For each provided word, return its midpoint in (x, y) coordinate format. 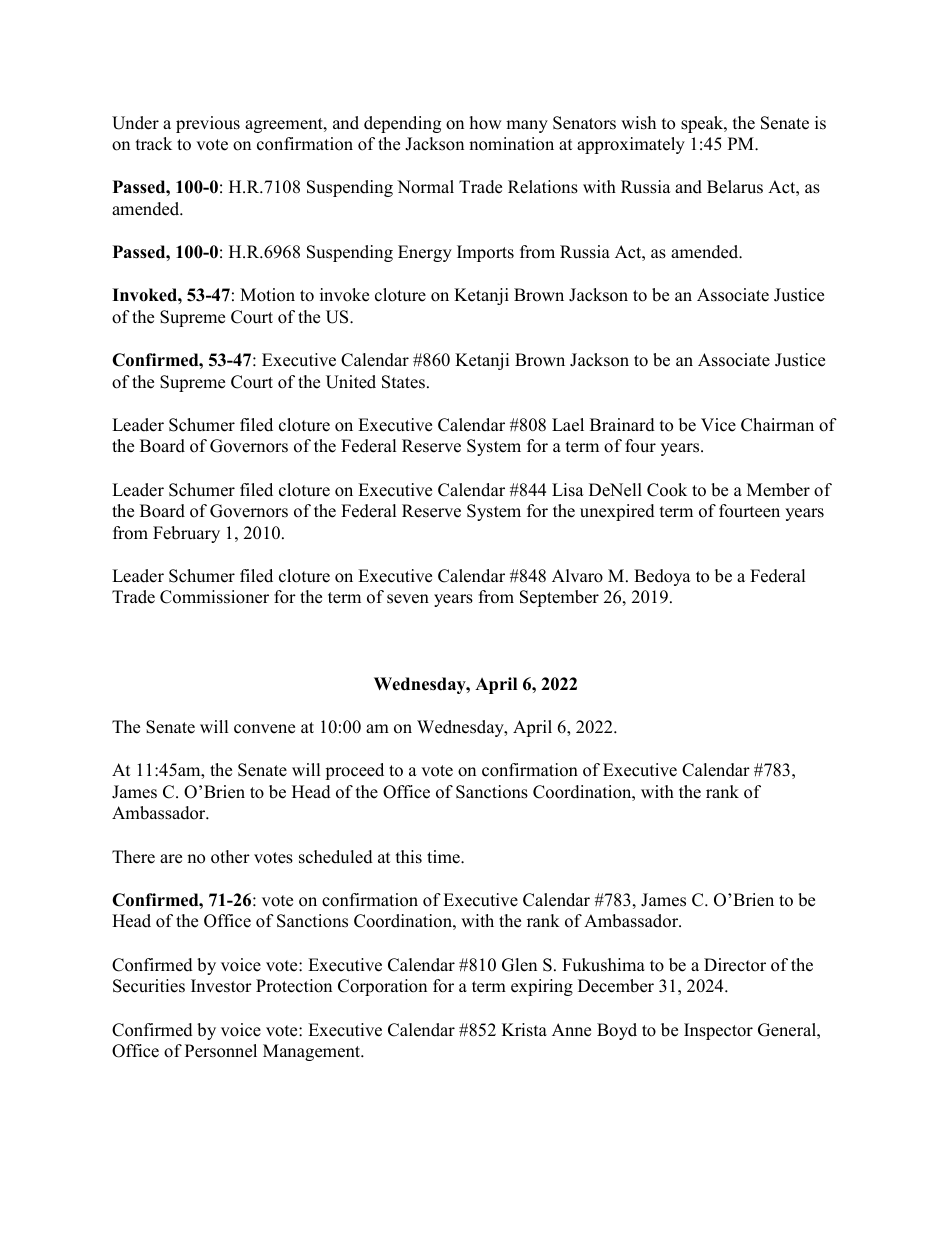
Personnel (221, 1051)
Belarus (735, 187)
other (230, 857)
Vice (718, 425)
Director (735, 965)
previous (208, 124)
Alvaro (577, 576)
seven (408, 599)
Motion (267, 295)
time (444, 857)
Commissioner (214, 597)
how (486, 123)
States (403, 382)
